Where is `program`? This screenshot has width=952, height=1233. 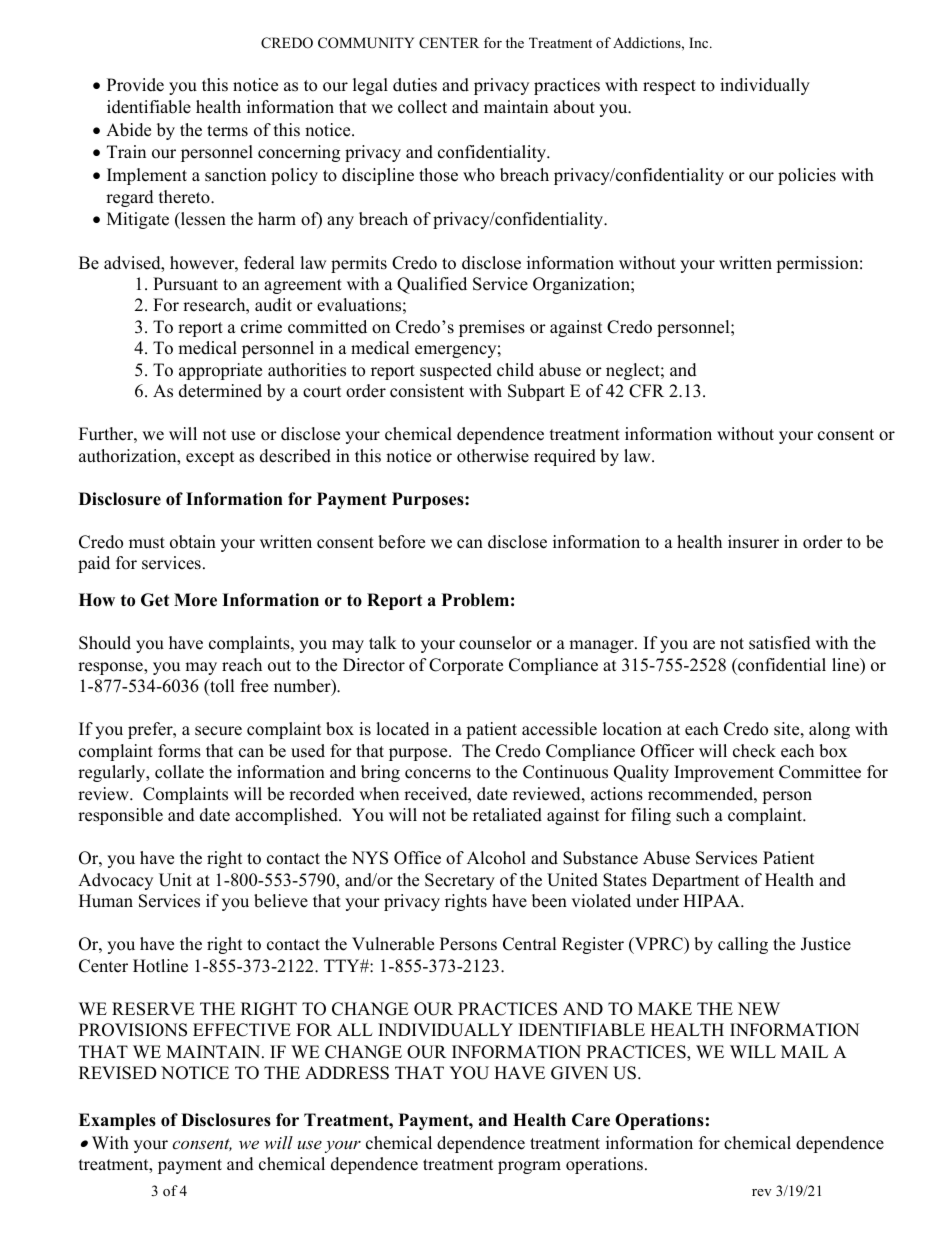 program is located at coordinates (529, 1167).
